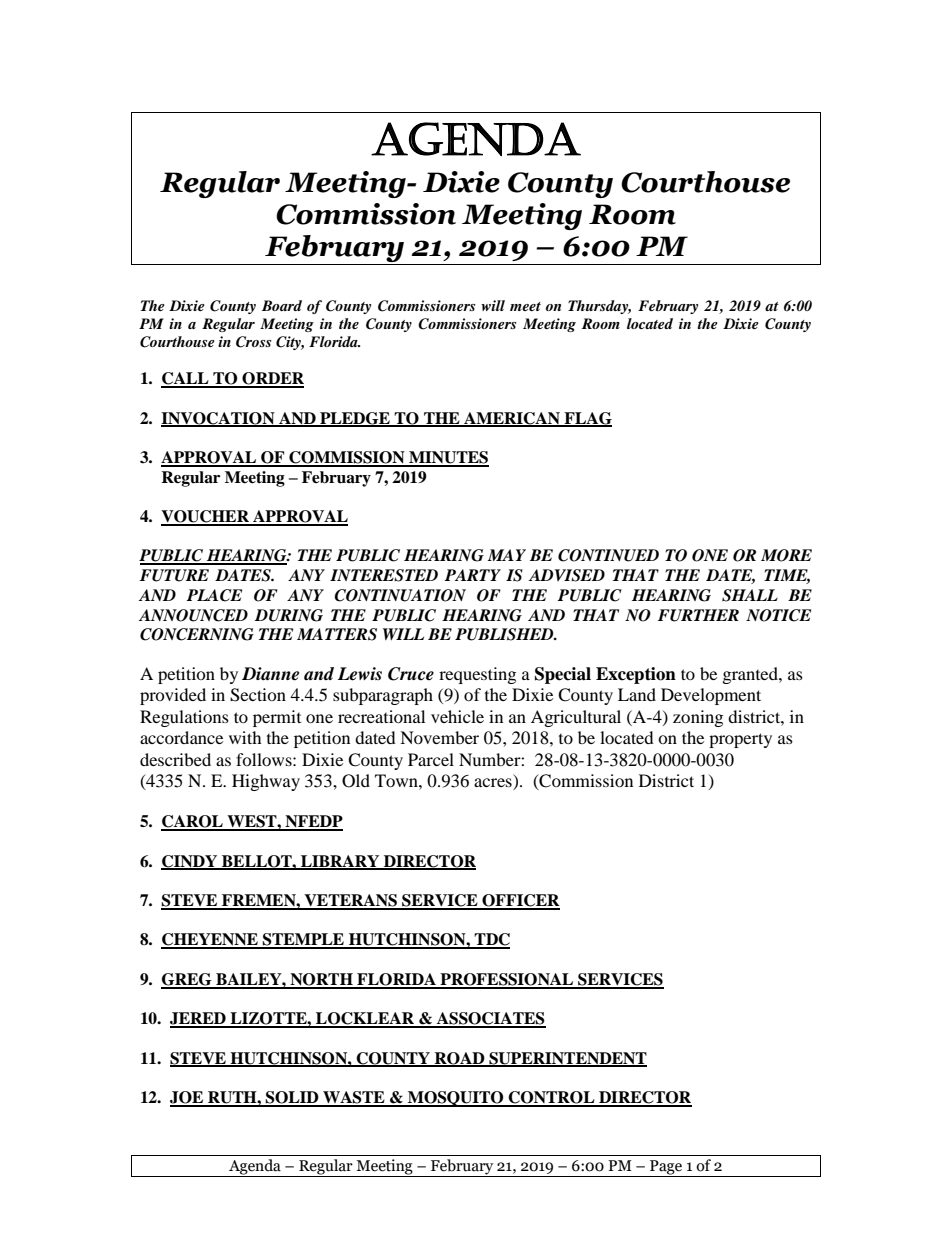  Describe the element at coordinates (253, 342) in the screenshot. I see `Cross` at that location.
